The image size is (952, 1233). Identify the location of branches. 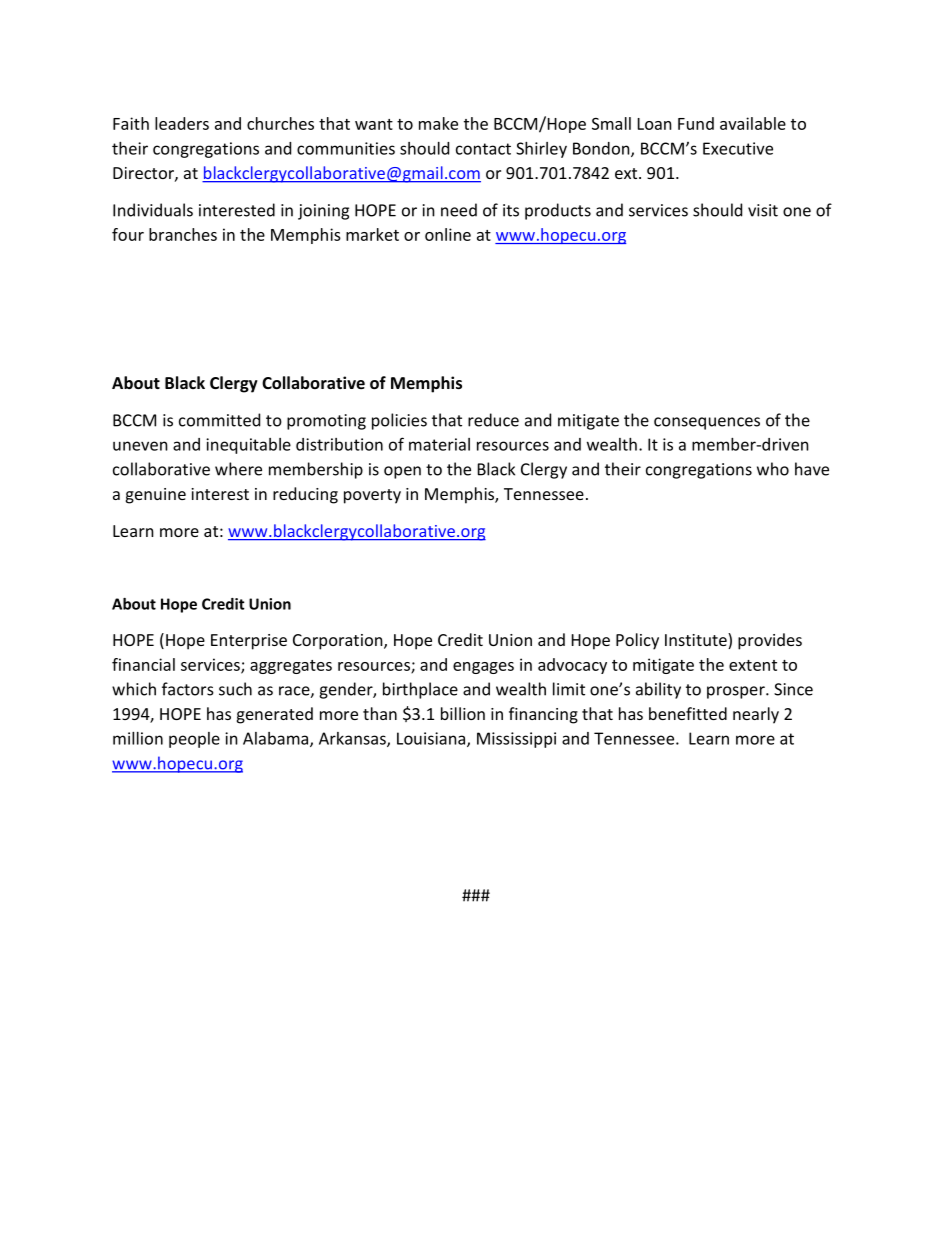
(183, 234).
